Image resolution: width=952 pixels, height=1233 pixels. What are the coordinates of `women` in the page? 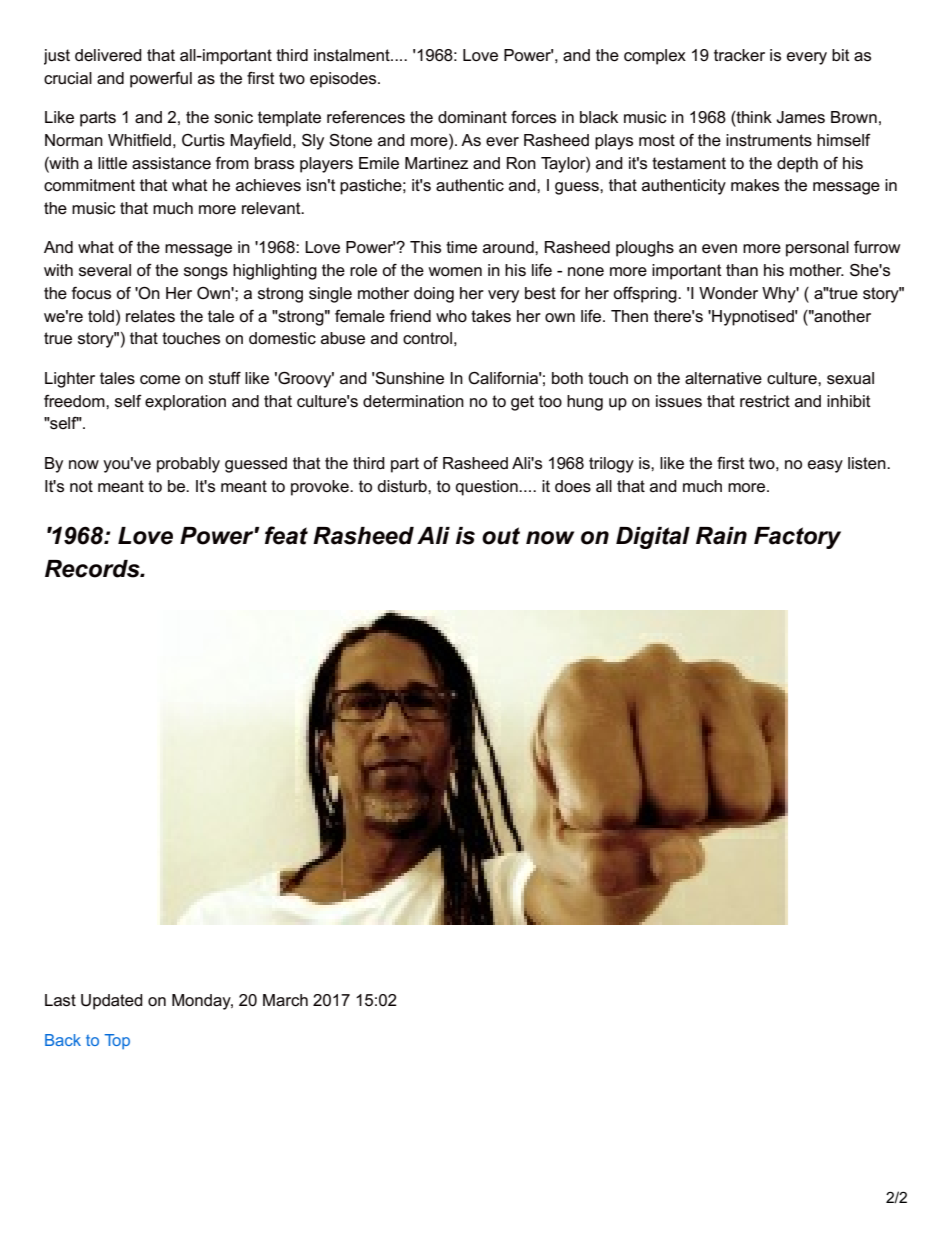 It's located at (455, 272).
